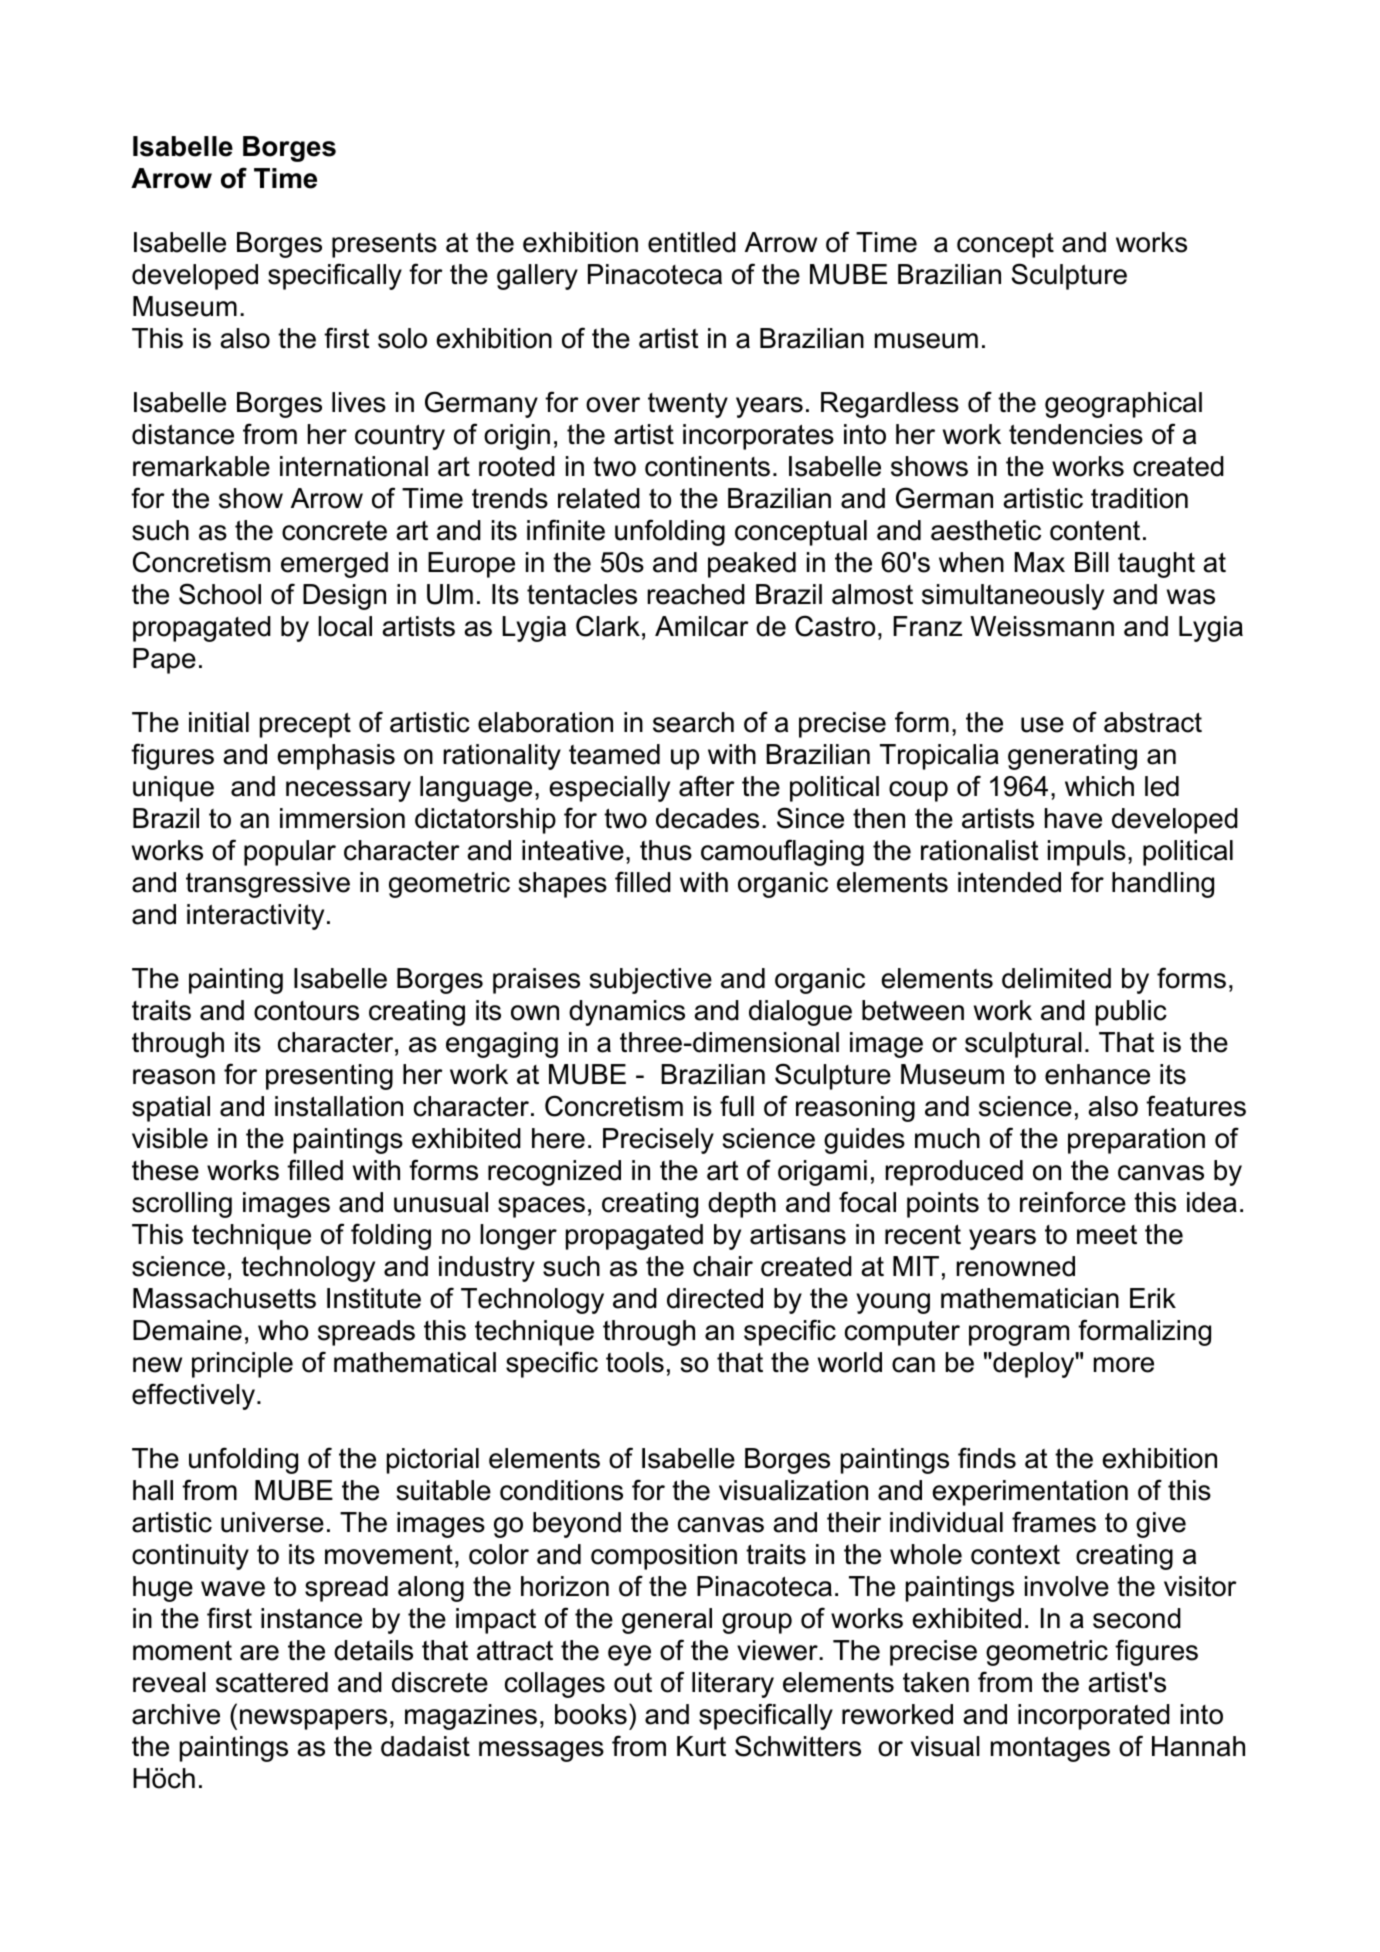 The image size is (1380, 1952). What do you see at coordinates (1123, 405) in the screenshot?
I see `geographical` at bounding box center [1123, 405].
